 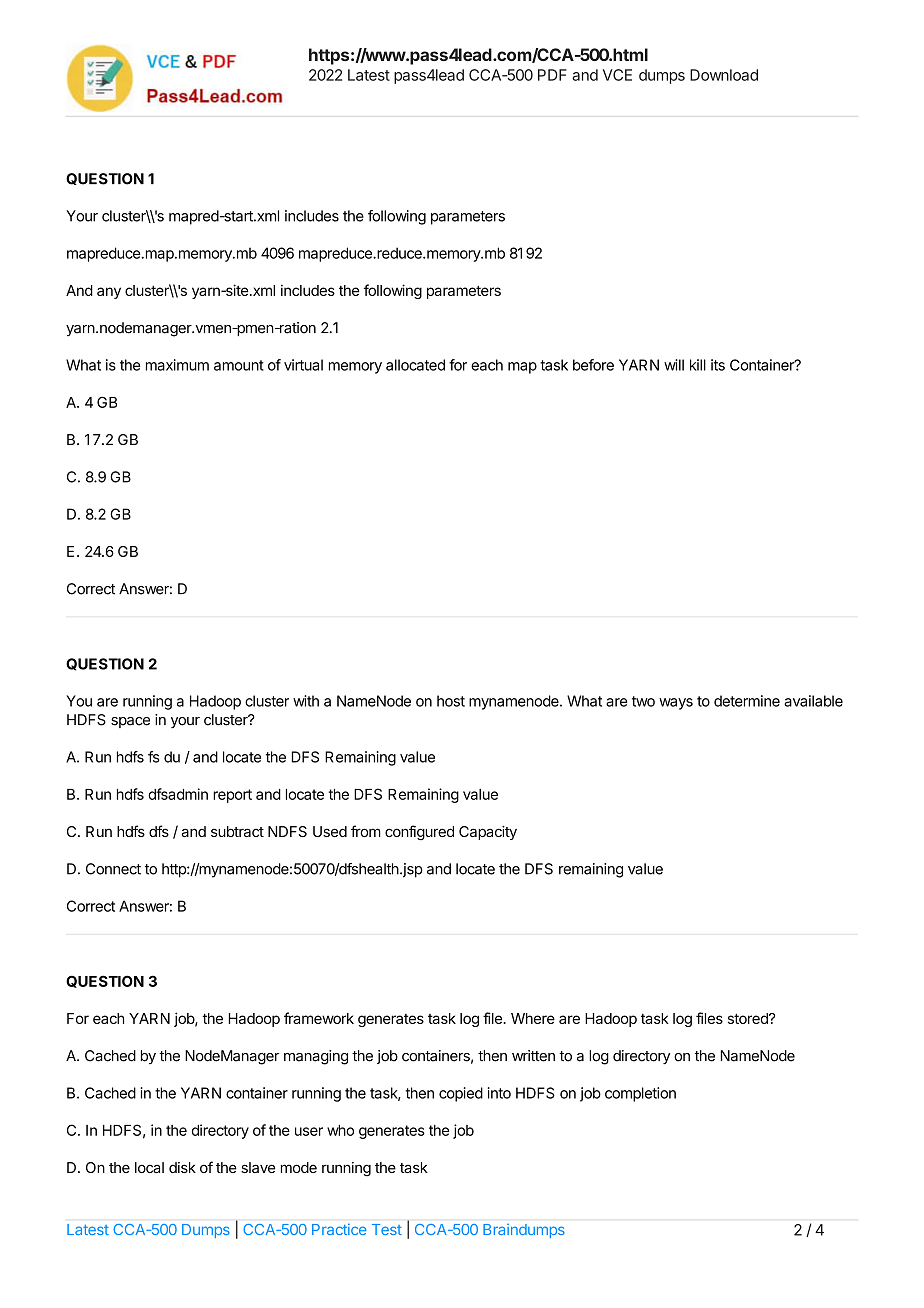 I want to click on copied, so click(x=461, y=1094).
